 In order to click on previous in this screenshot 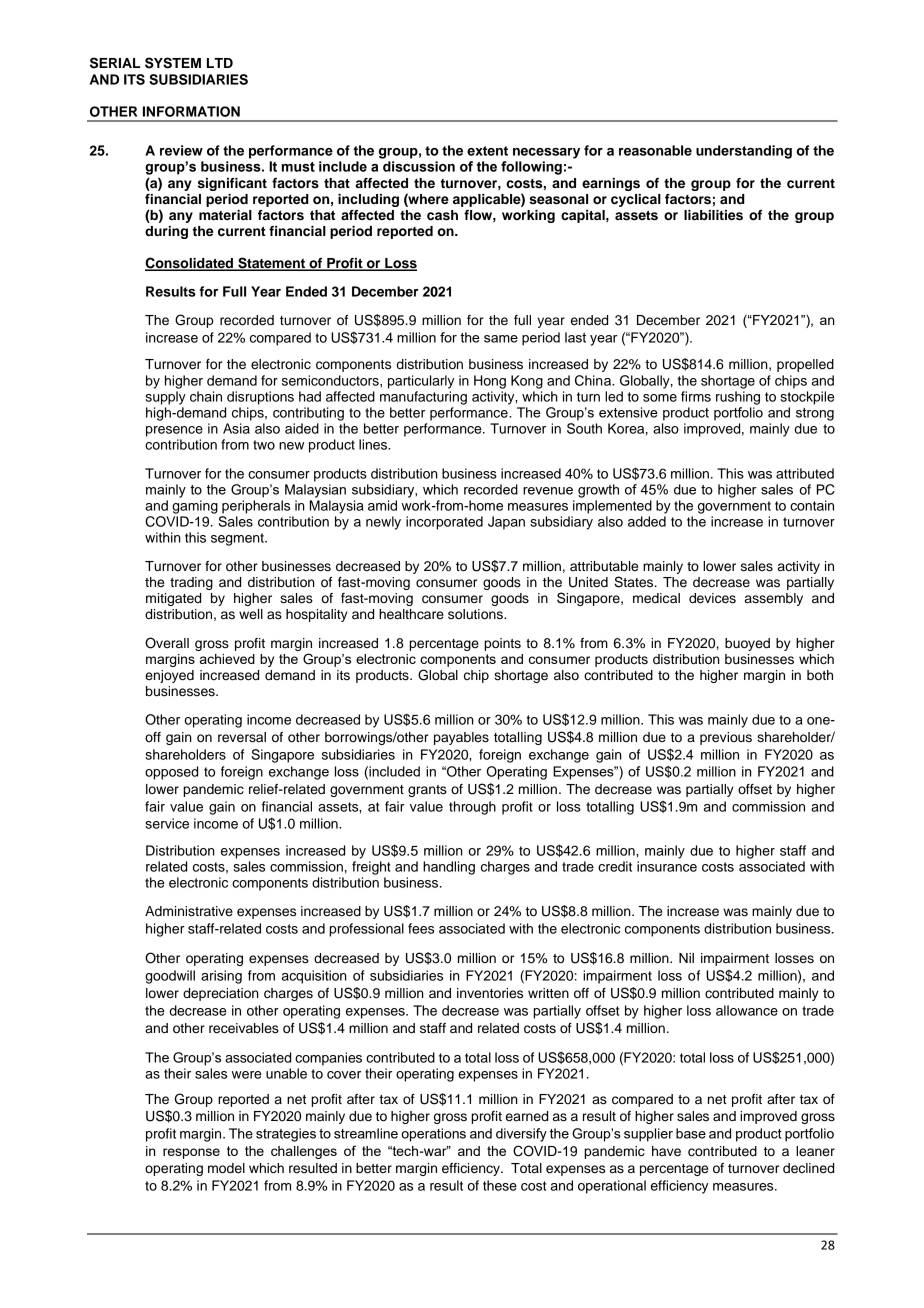, I will do `click(726, 738)`.
